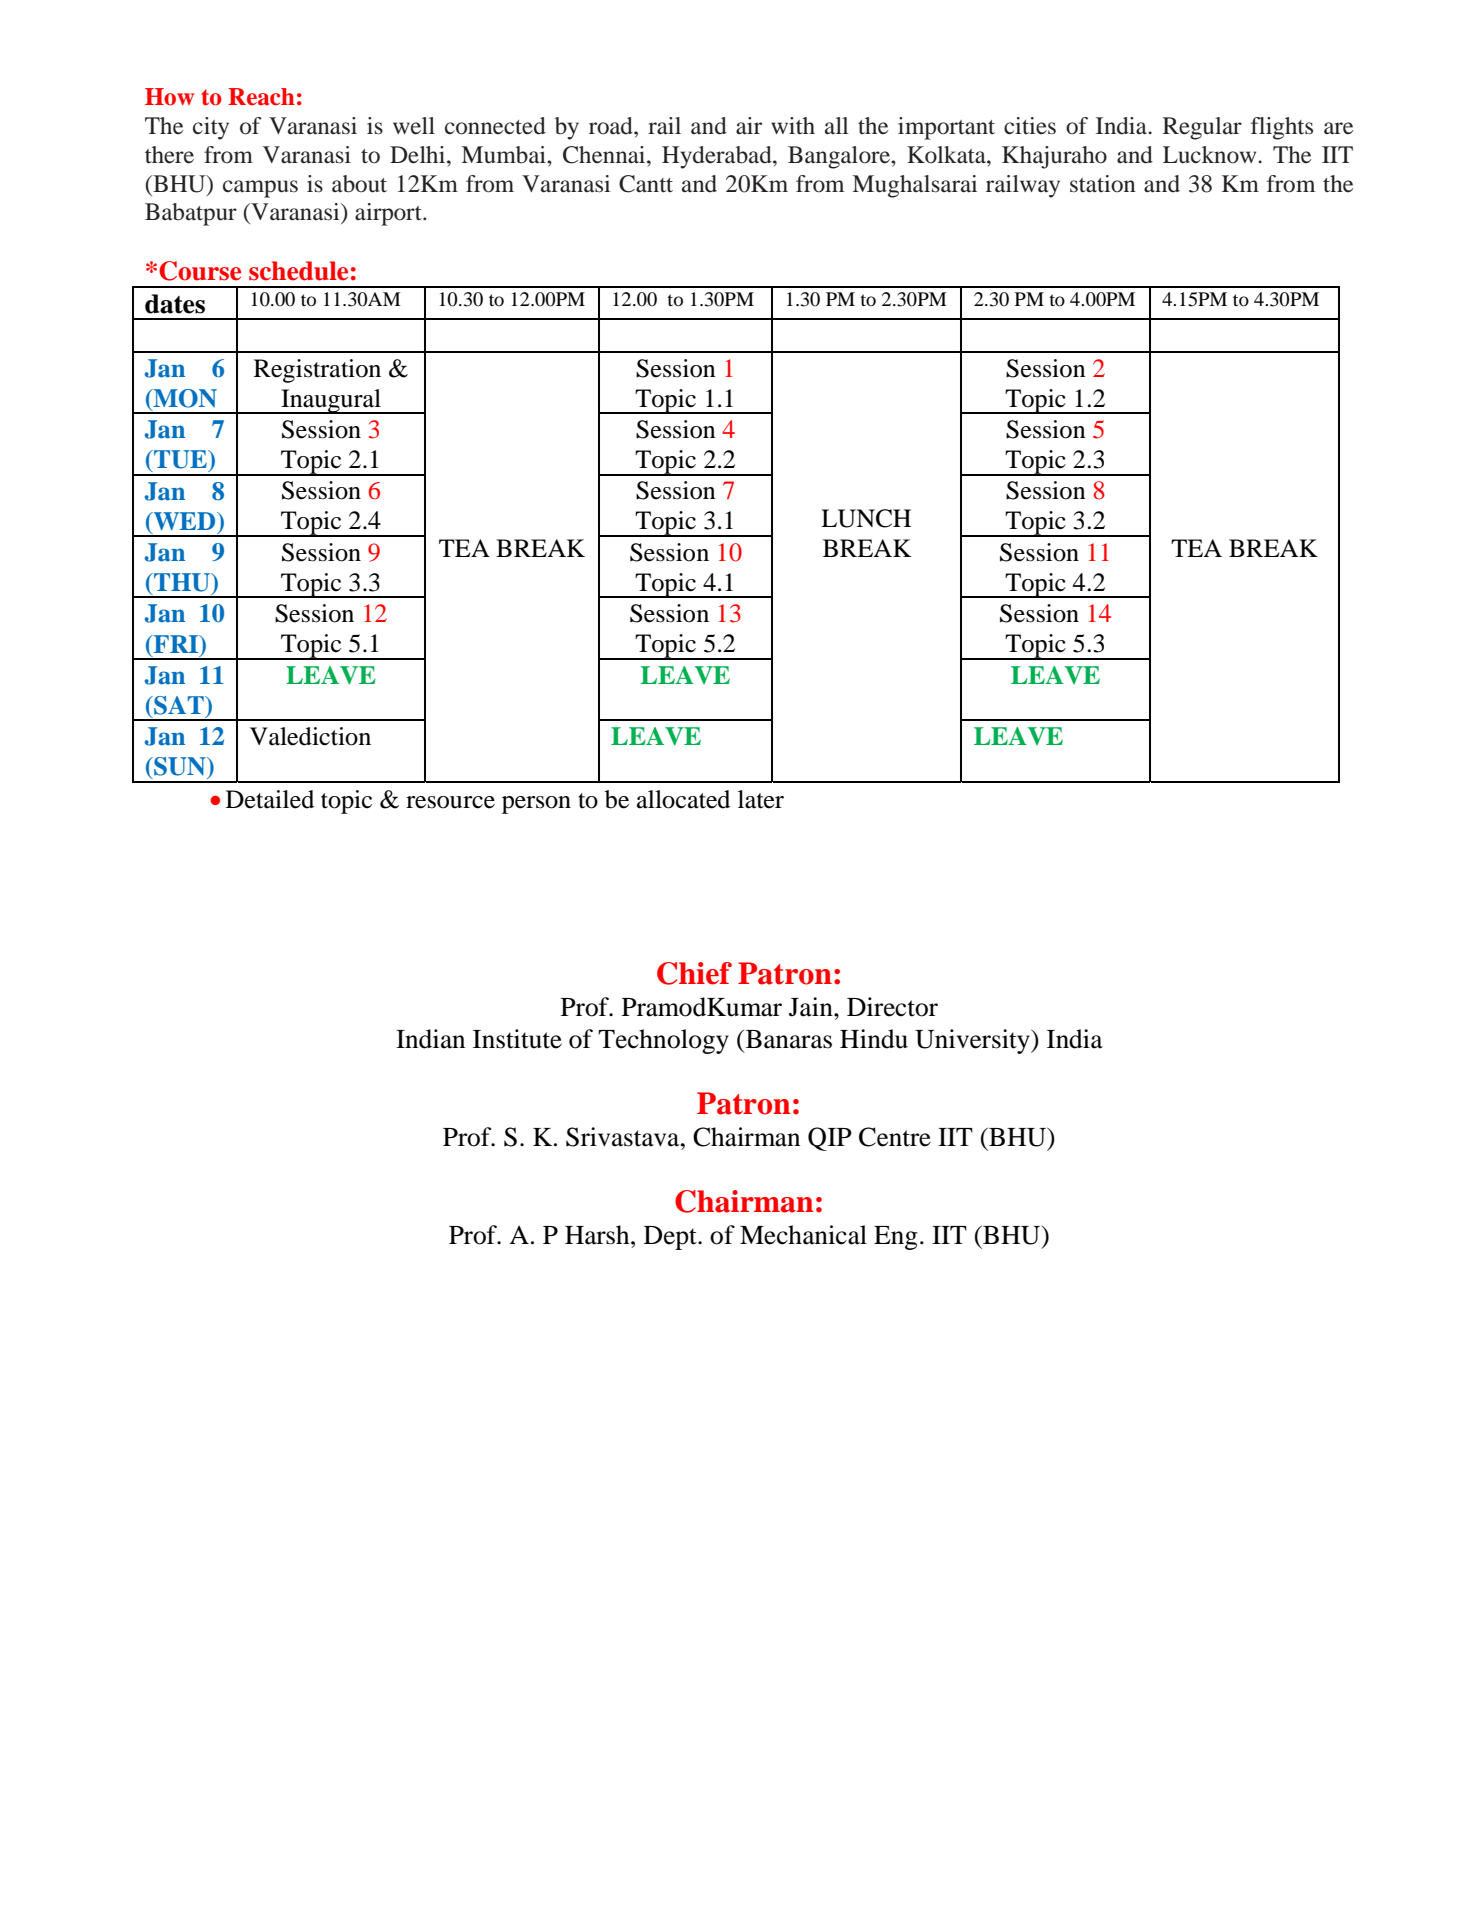 The width and height of the screenshot is (1481, 1917). What do you see at coordinates (895, 1238) in the screenshot?
I see `Eng` at bounding box center [895, 1238].
